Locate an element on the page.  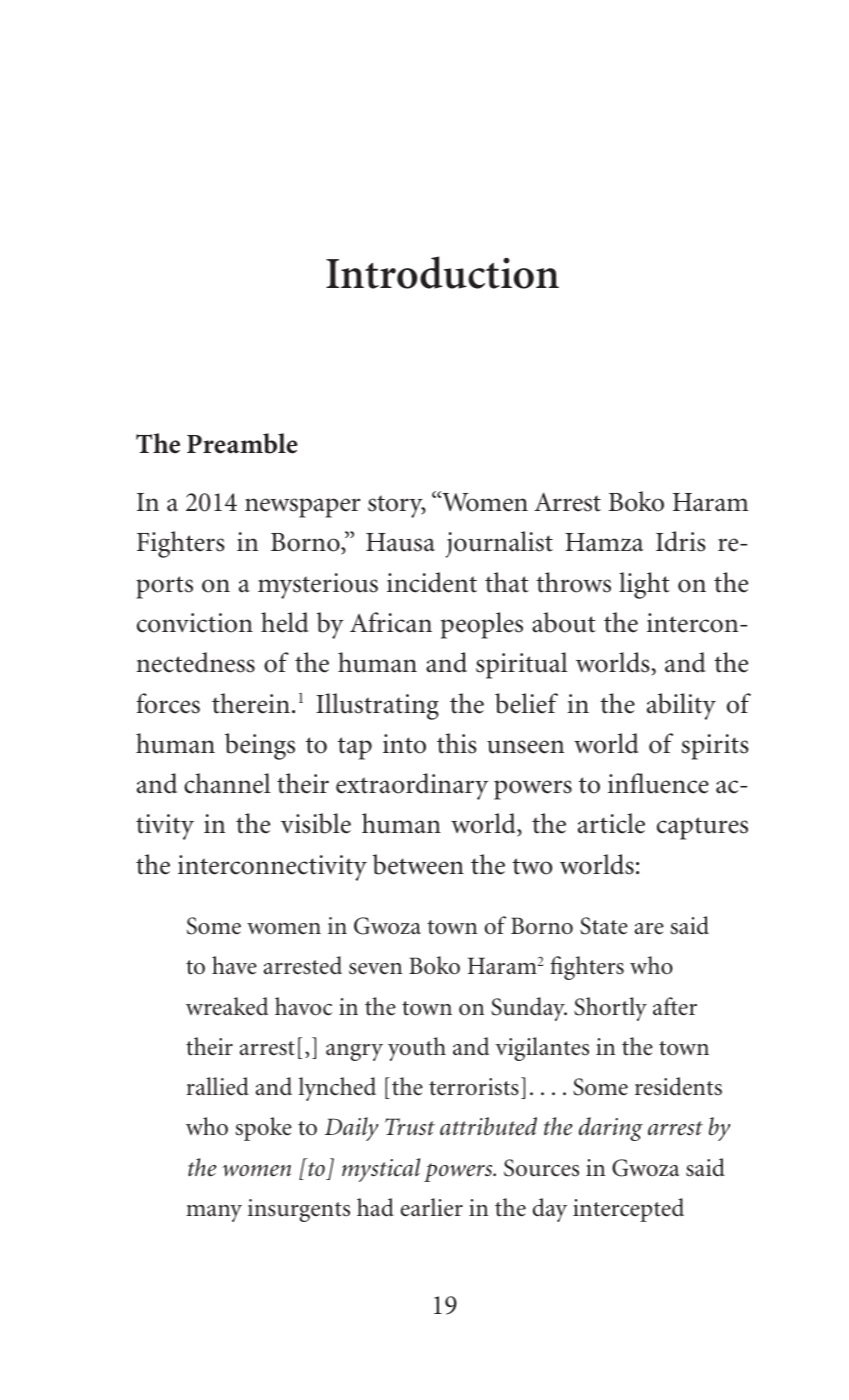
are is located at coordinates (649, 929).
